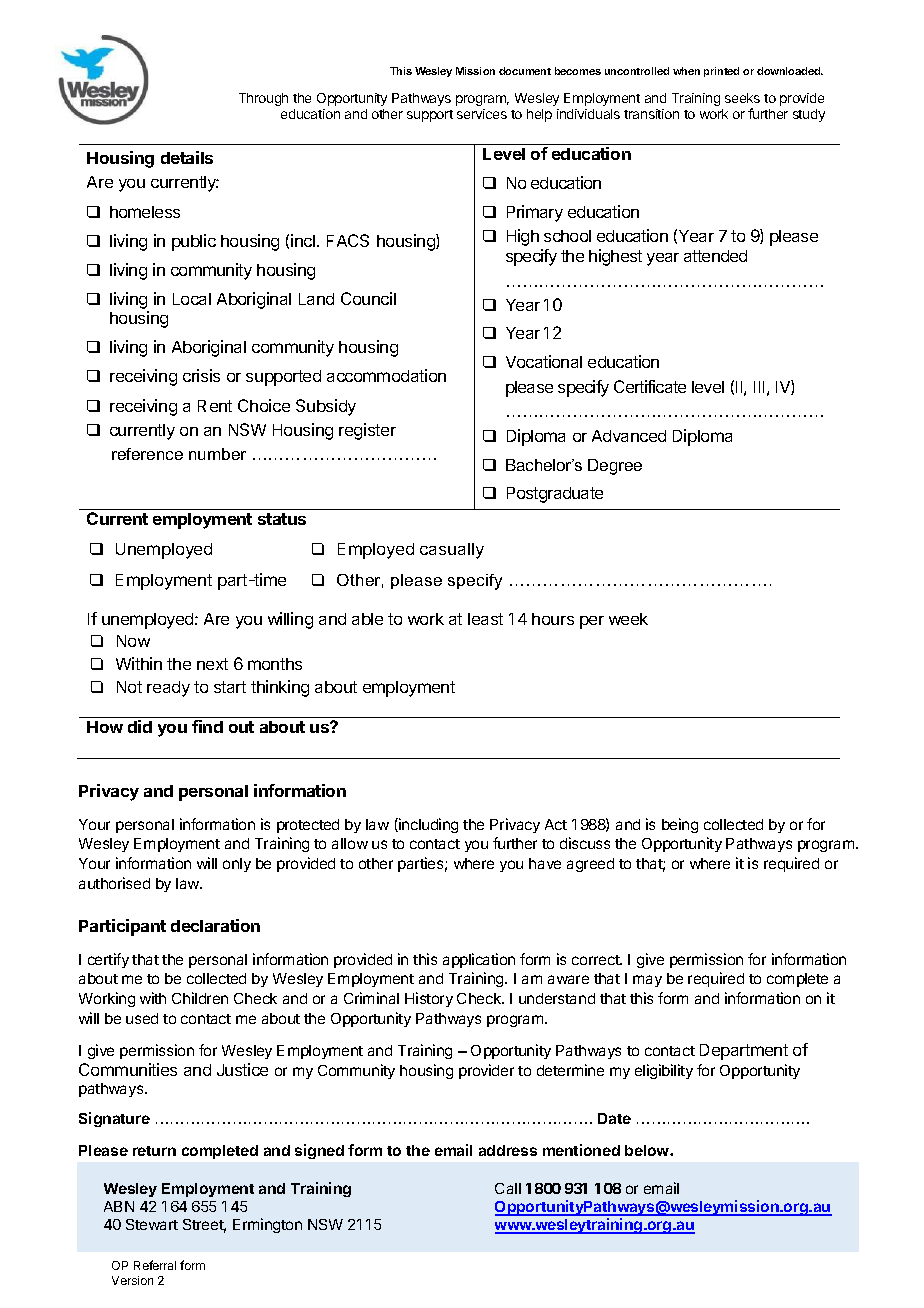 The width and height of the image is (924, 1308). I want to click on seeks, so click(742, 98).
